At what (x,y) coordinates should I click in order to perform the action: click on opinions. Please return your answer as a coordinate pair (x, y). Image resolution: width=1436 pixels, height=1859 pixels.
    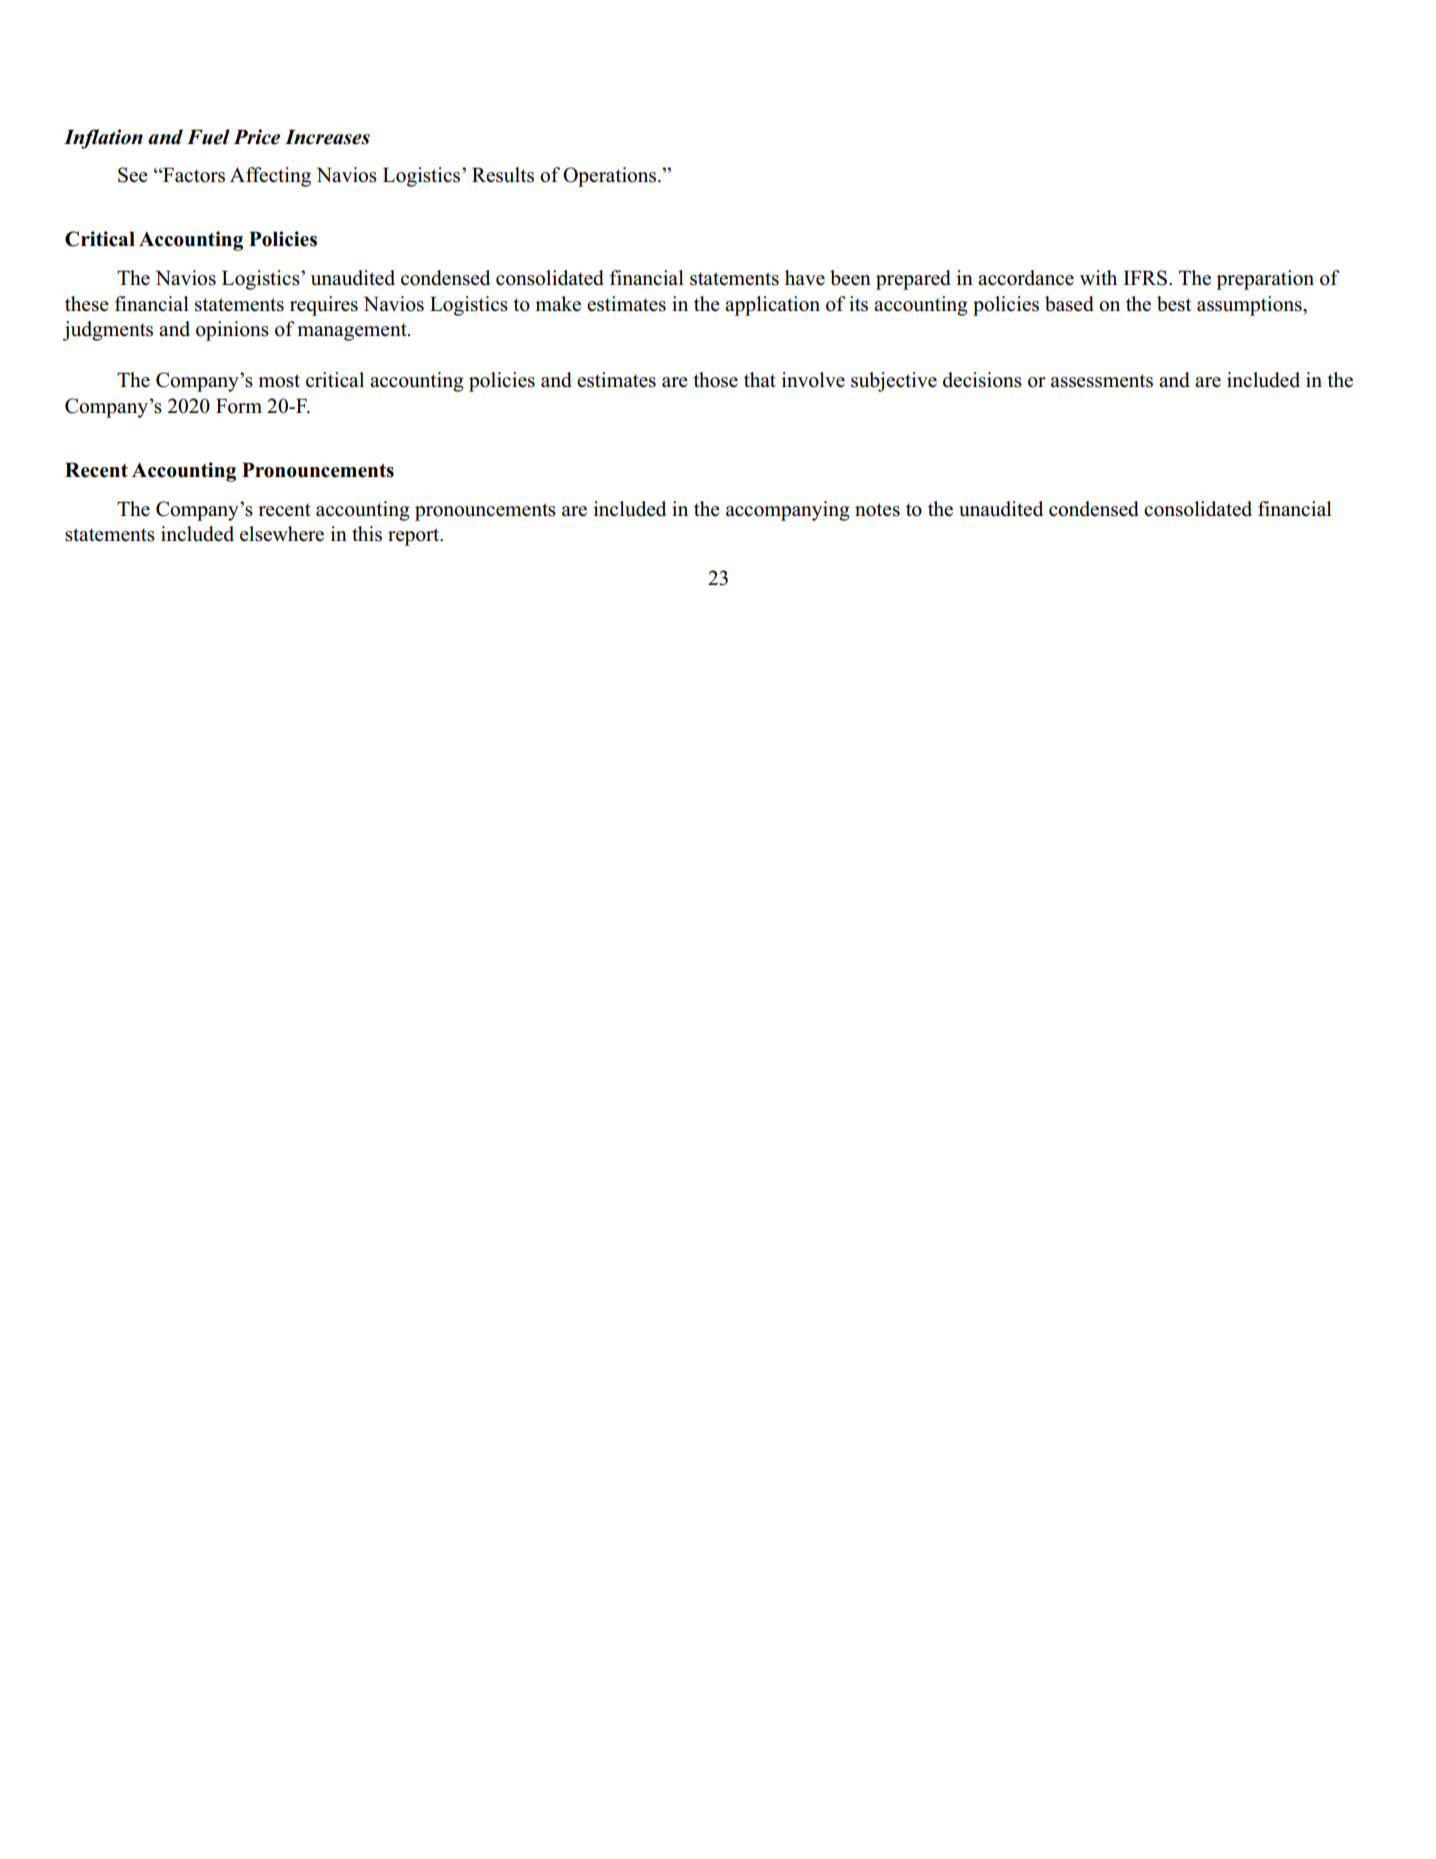
    Looking at the image, I should click on (232, 331).
